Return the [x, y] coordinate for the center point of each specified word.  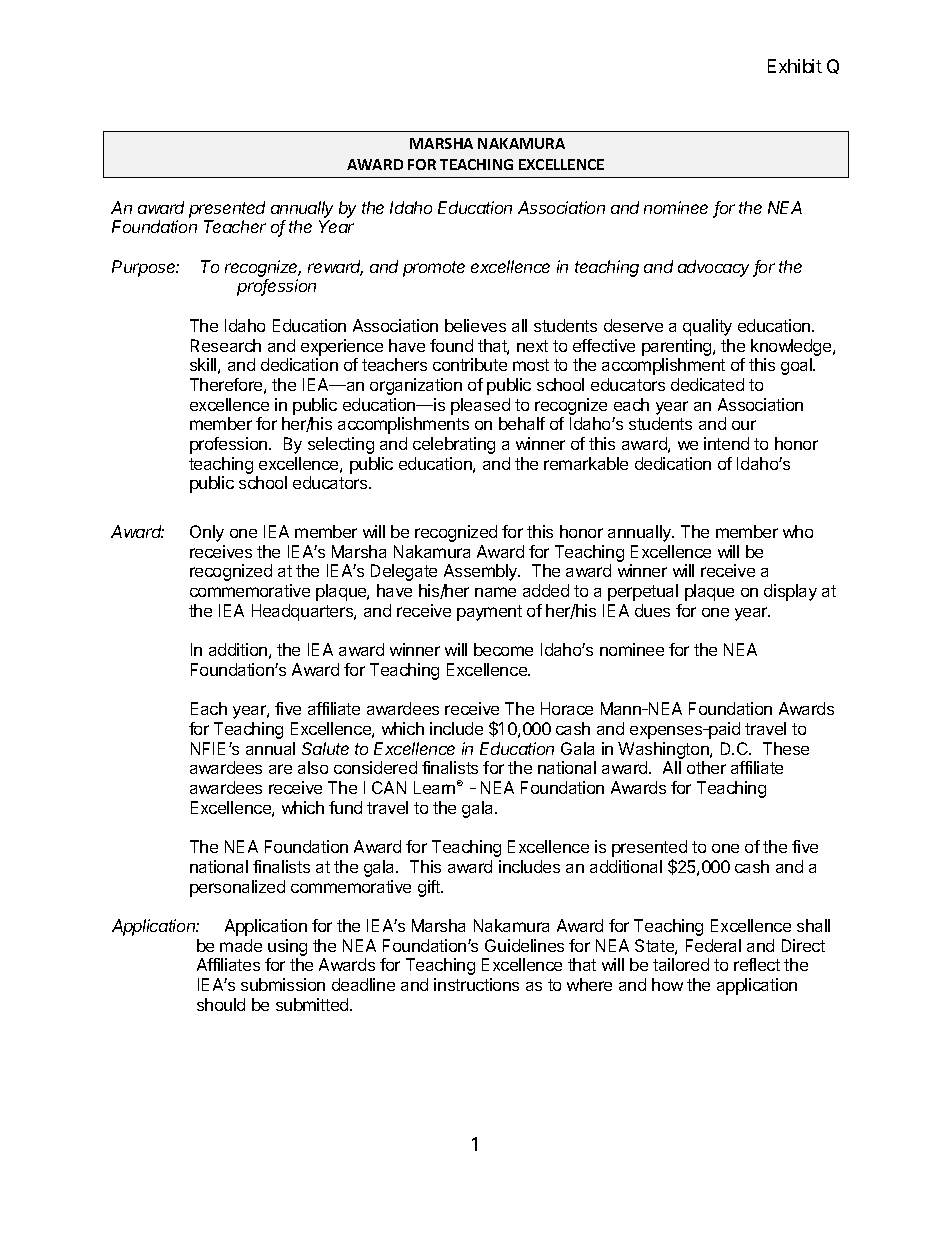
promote [434, 269]
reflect [757, 964]
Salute [325, 748]
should [221, 1004]
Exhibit [795, 66]
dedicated [707, 384]
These [786, 748]
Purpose [145, 268]
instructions [476, 984]
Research [226, 345]
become [503, 649]
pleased [480, 406]
